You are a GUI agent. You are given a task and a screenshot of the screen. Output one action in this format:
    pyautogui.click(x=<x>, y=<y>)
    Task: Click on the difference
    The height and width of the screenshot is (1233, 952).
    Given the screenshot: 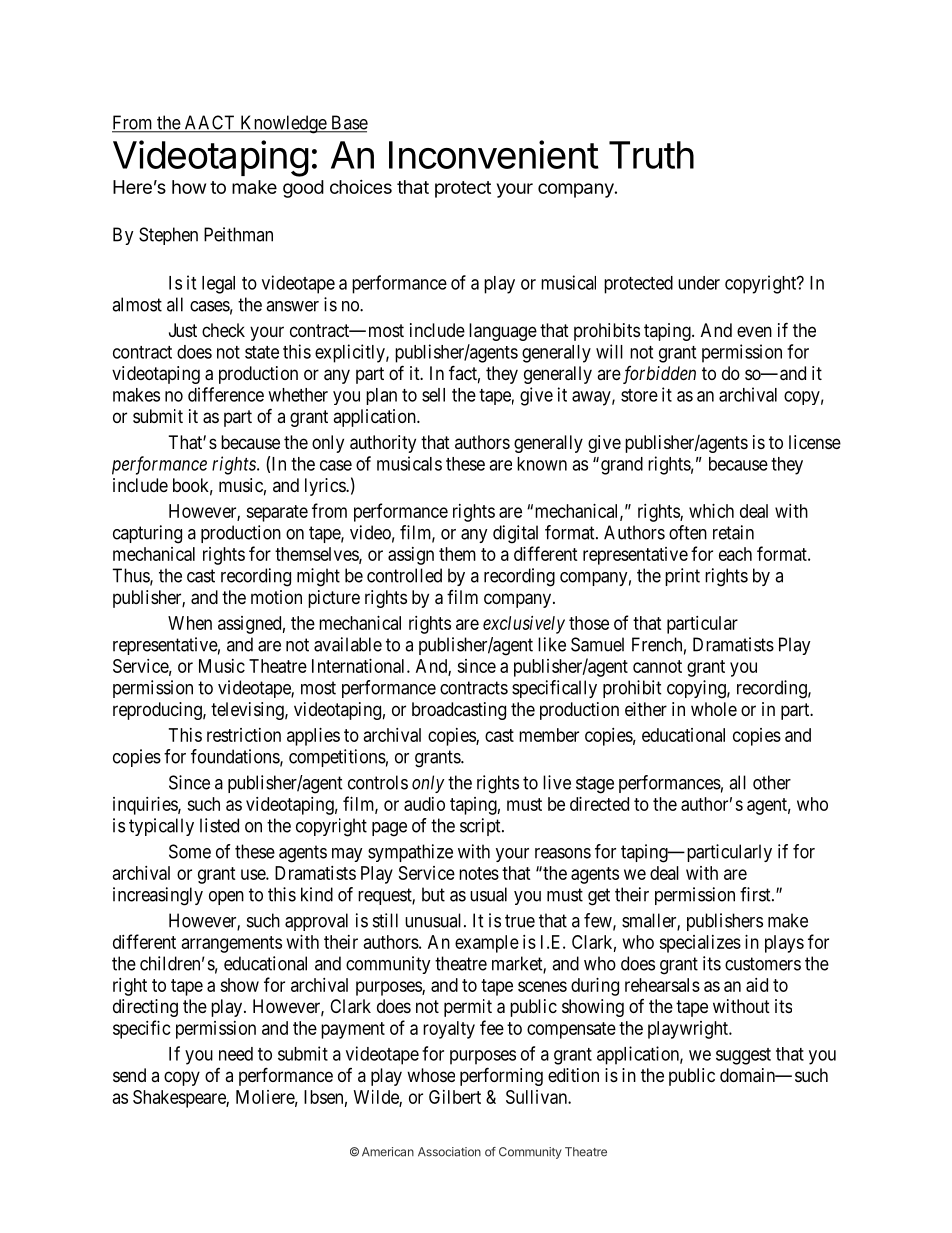 What is the action you would take?
    pyautogui.click(x=226, y=394)
